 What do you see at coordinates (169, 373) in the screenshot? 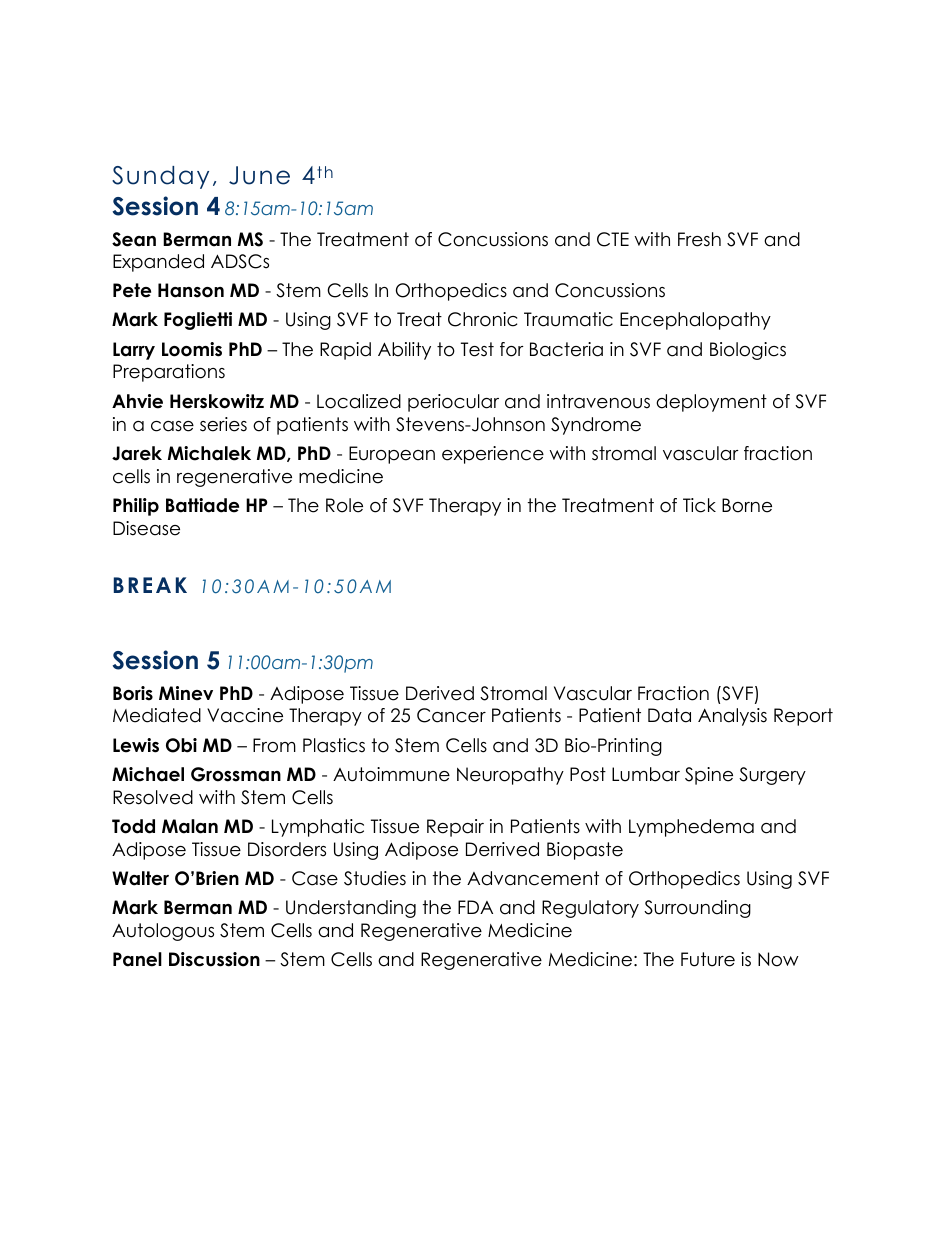
I see `Preparations` at bounding box center [169, 373].
